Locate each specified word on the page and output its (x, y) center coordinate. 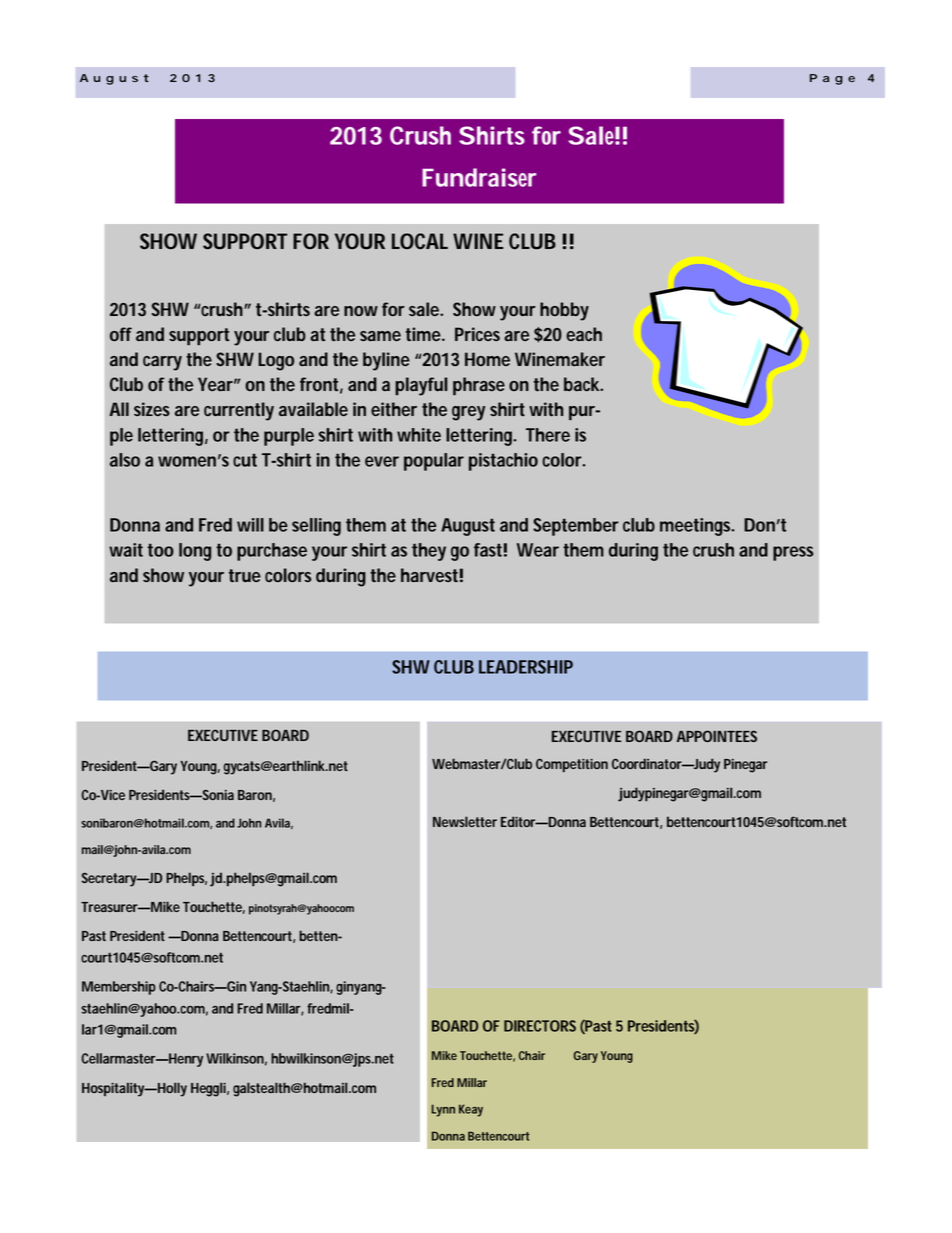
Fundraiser (479, 177)
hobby (564, 311)
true (245, 576)
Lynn (443, 1110)
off (121, 334)
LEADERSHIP (526, 667)
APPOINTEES (717, 736)
